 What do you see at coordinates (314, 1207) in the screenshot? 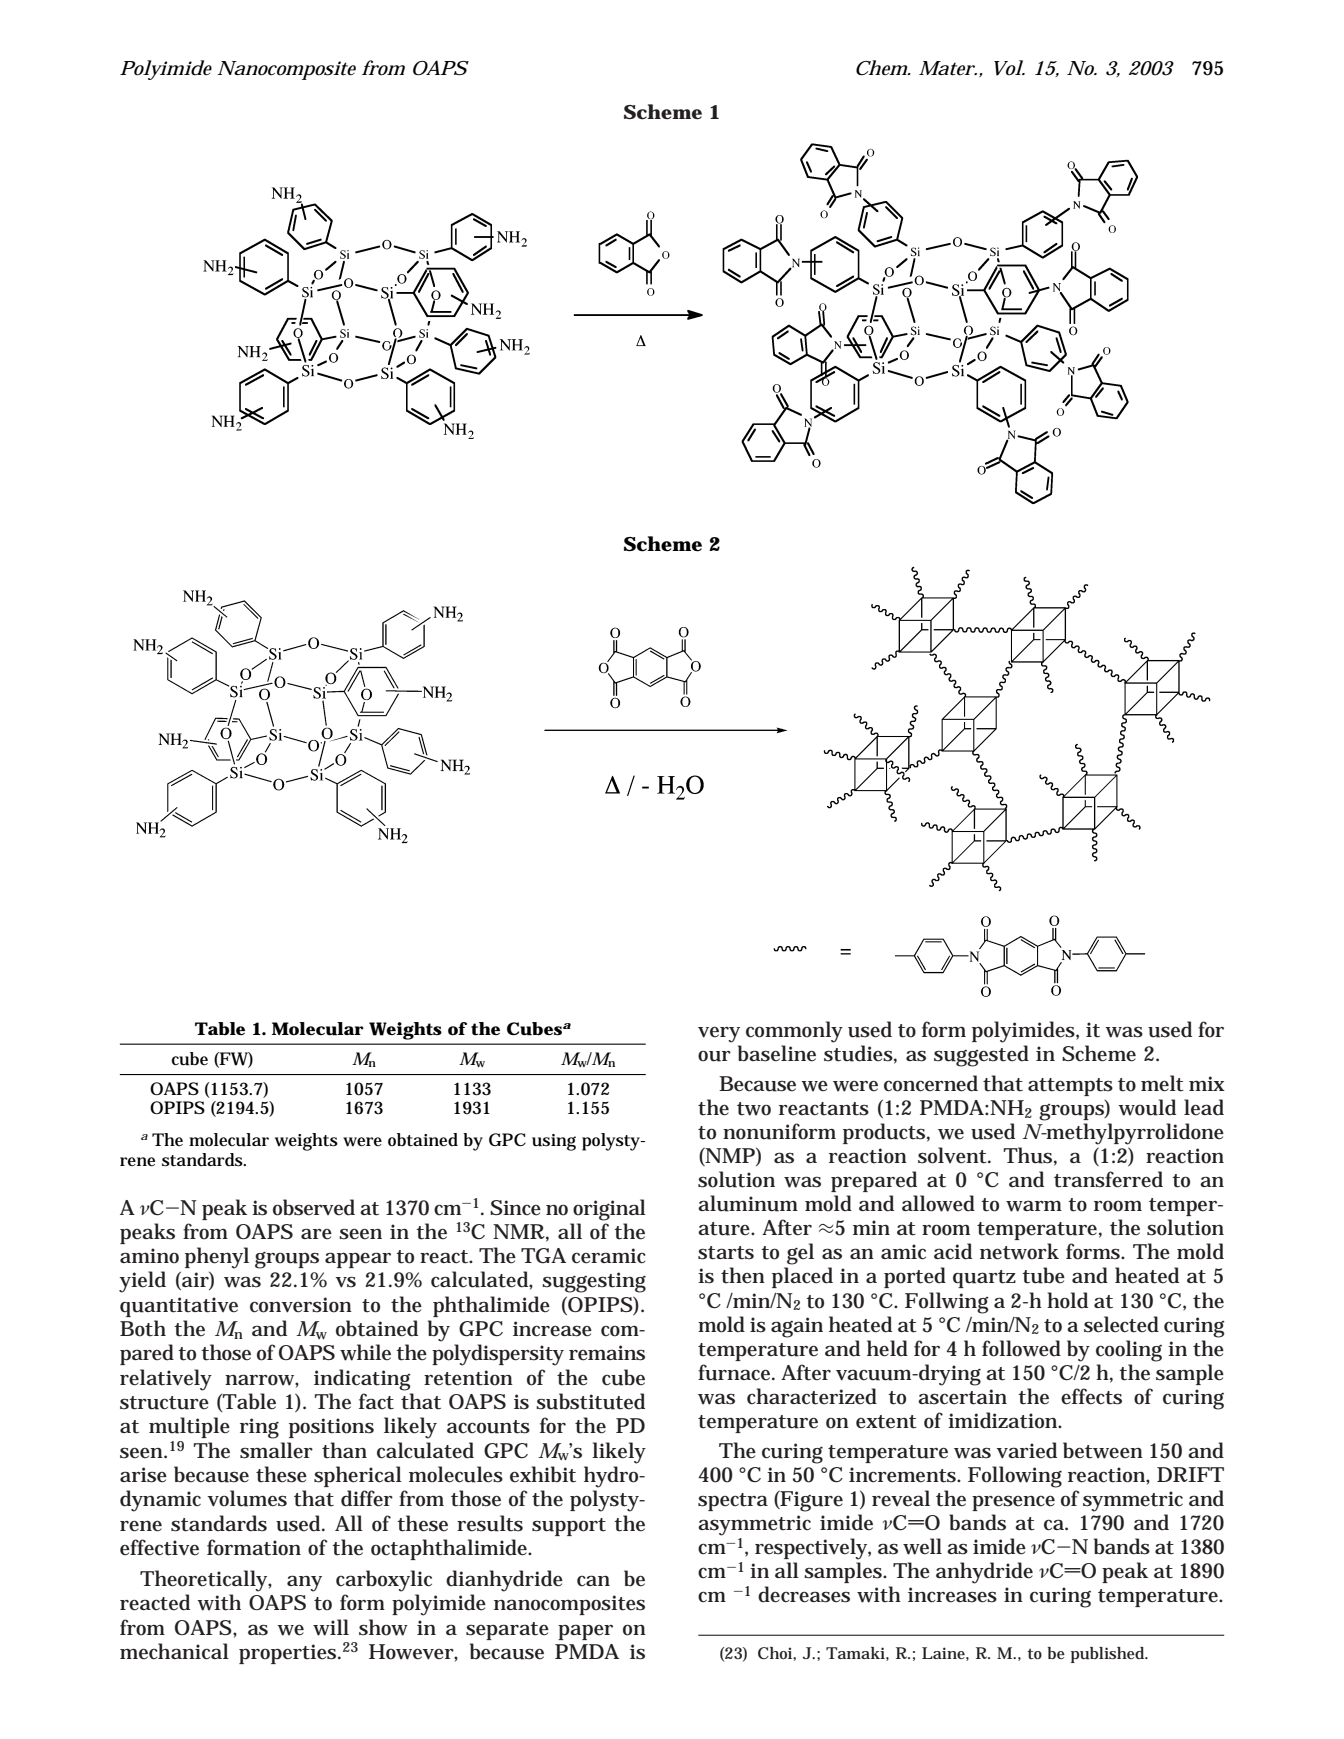
I see `observed` at bounding box center [314, 1207].
